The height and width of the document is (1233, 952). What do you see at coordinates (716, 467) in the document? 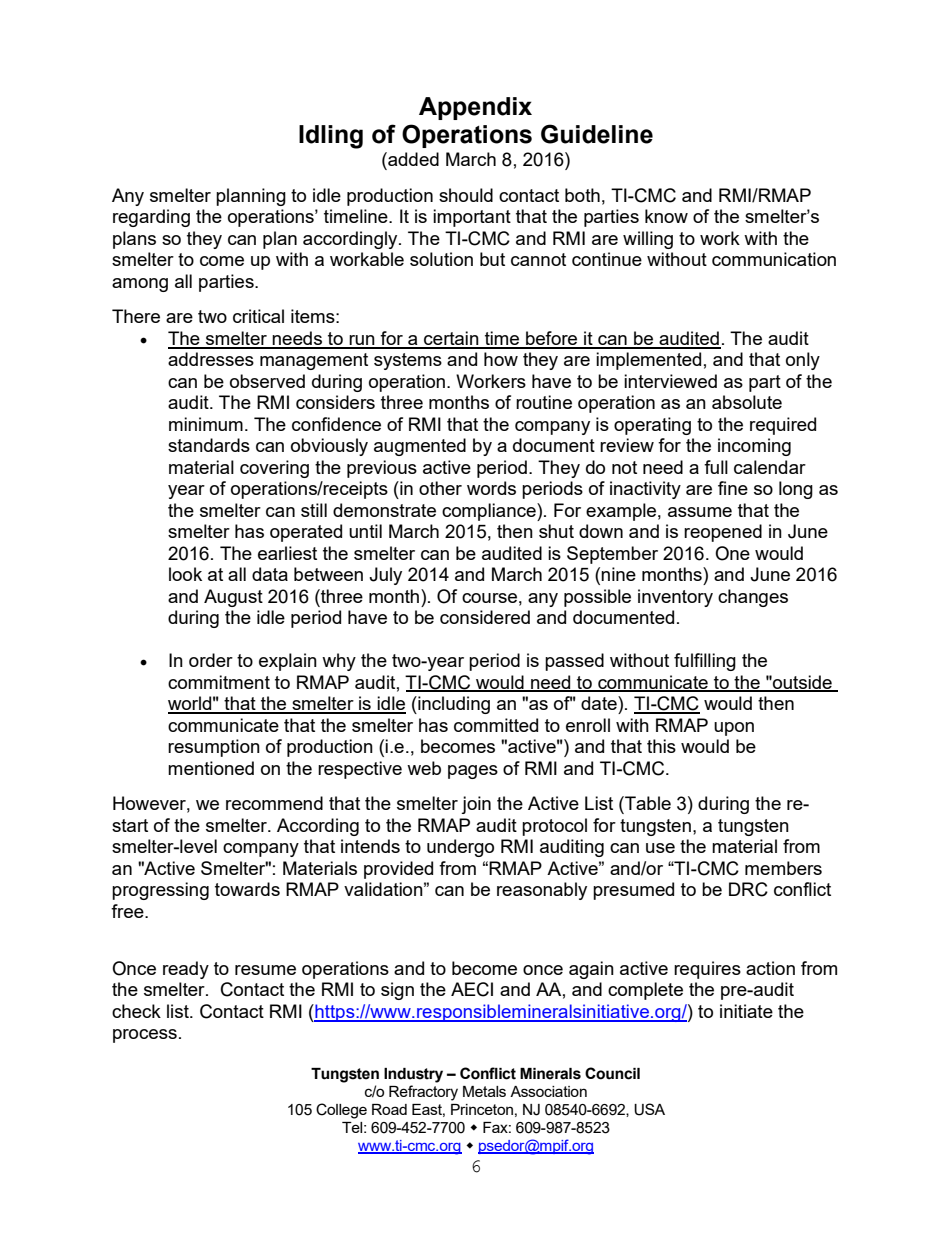
I see `full` at bounding box center [716, 467].
